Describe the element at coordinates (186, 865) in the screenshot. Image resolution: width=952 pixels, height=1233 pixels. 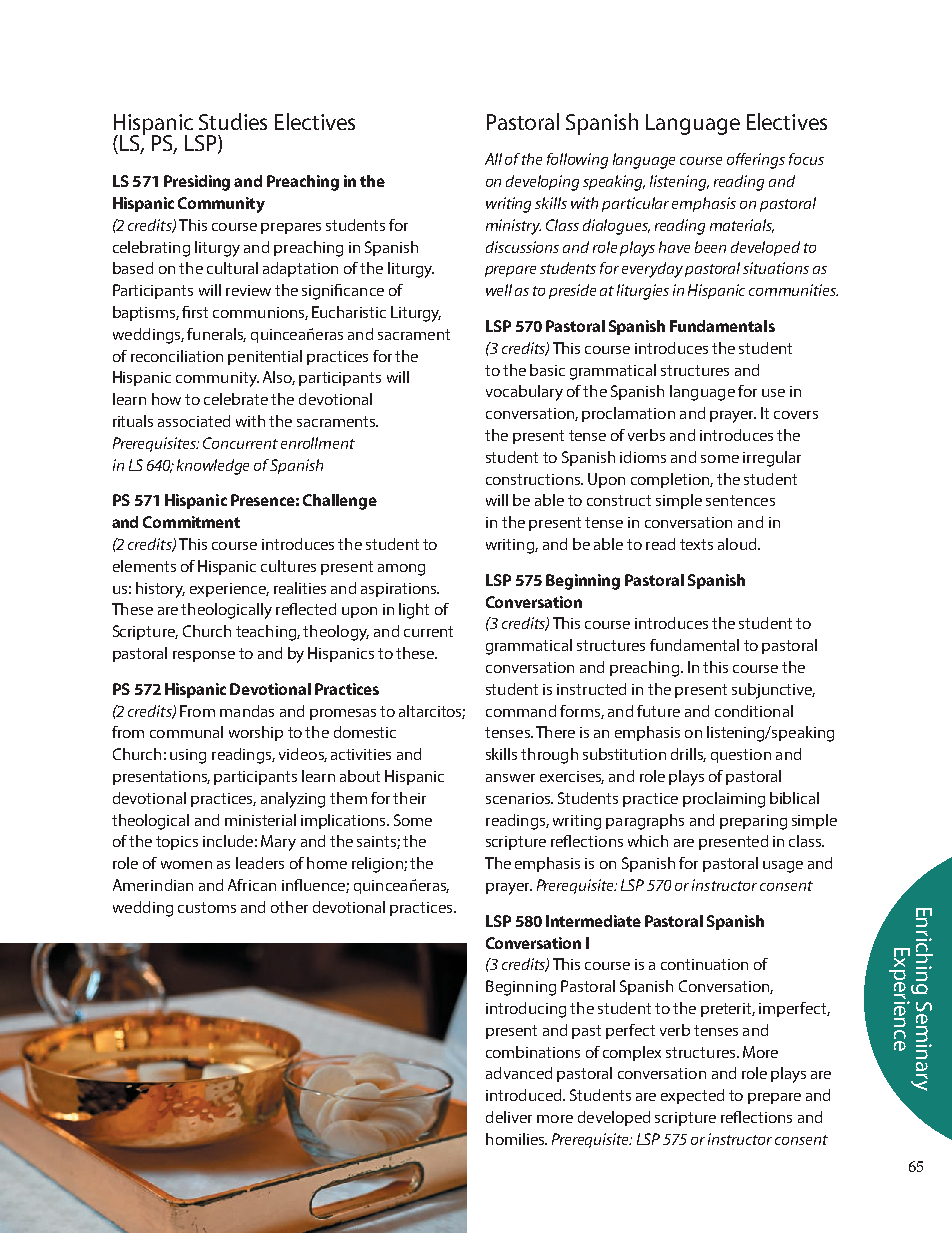
I see `women` at that location.
